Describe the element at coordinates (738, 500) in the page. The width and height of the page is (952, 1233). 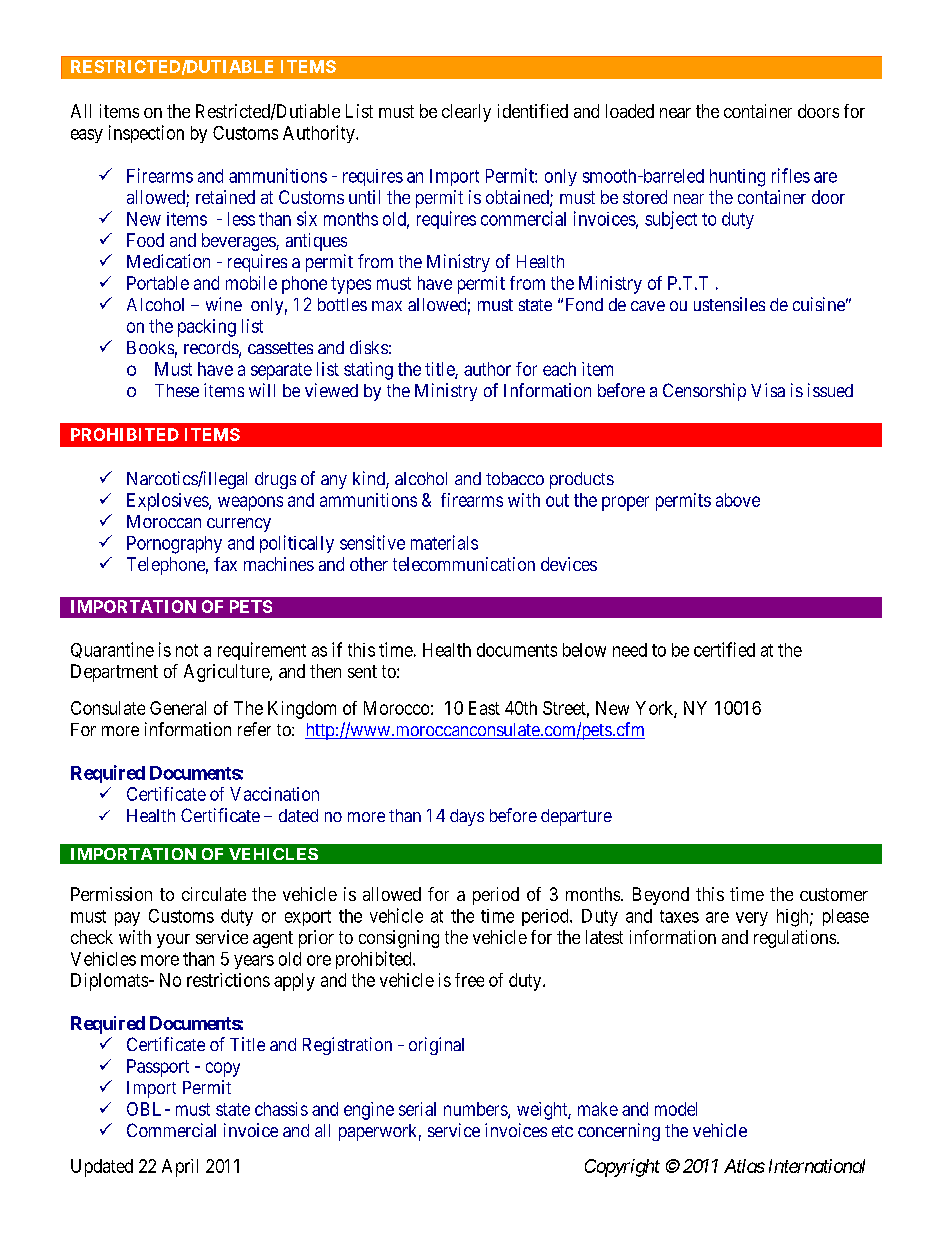
I see `above` at that location.
